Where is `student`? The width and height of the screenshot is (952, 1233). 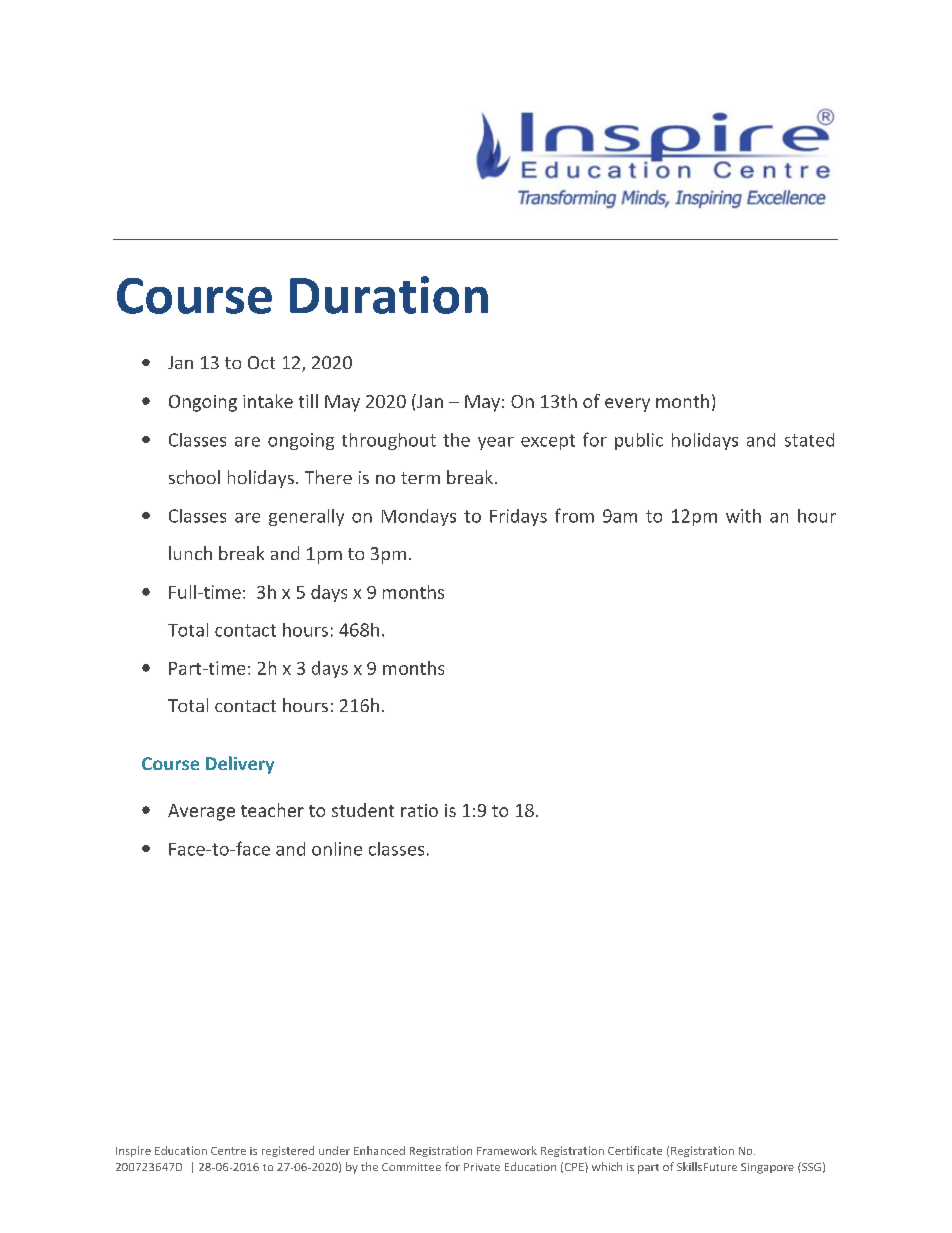
student is located at coordinates (363, 810).
